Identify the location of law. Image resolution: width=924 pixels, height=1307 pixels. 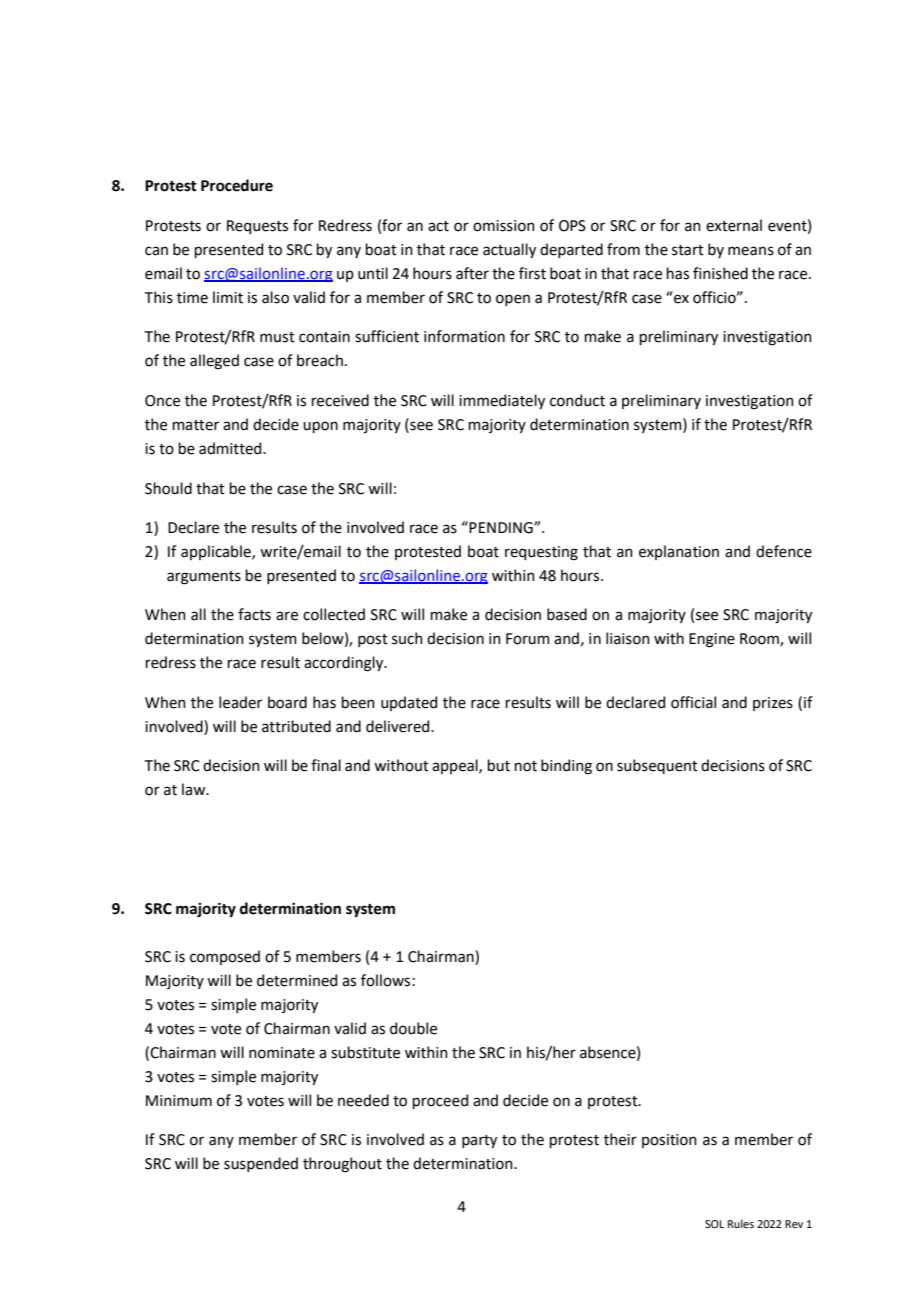
(195, 789).
